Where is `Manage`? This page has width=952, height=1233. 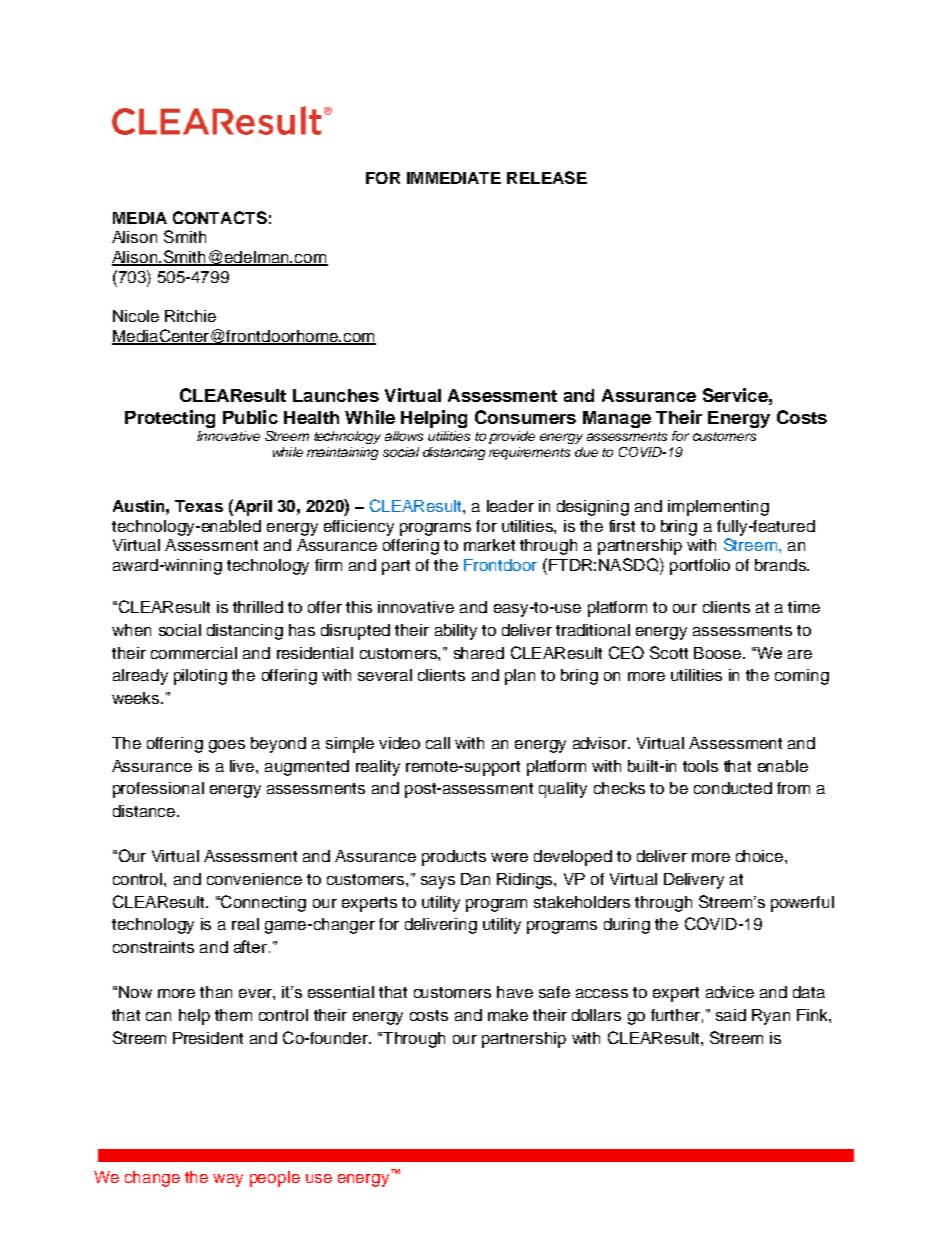
Manage is located at coordinates (617, 419).
